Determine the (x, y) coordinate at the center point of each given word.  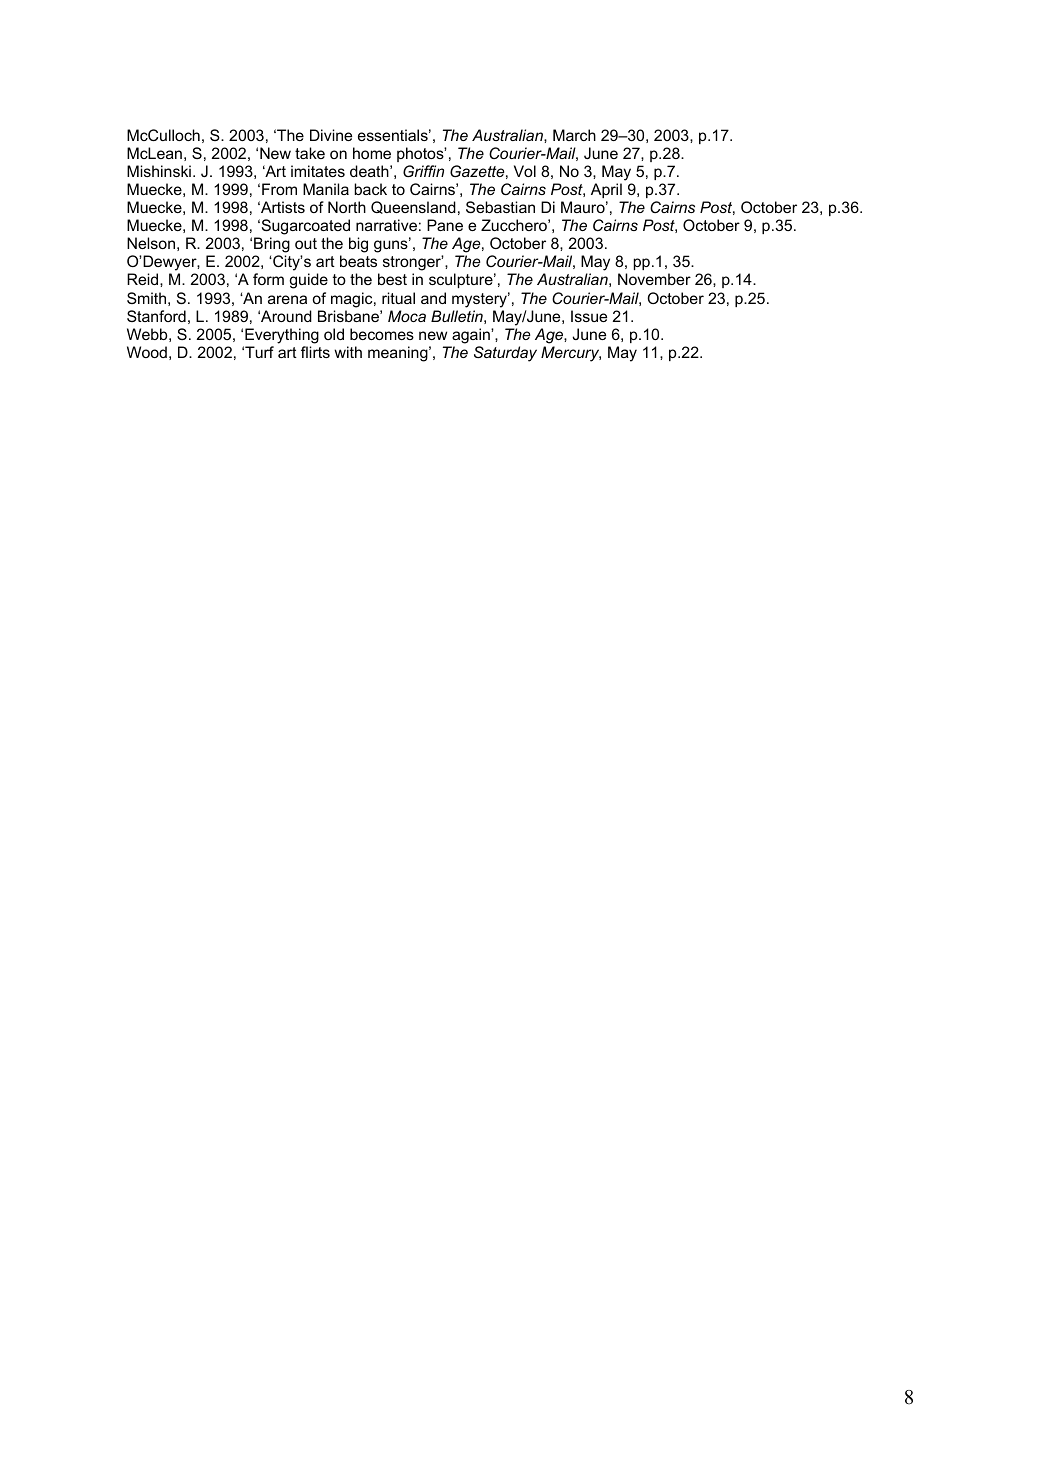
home (372, 153)
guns (392, 246)
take (310, 153)
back (370, 189)
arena (287, 299)
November (654, 279)
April (606, 190)
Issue (589, 316)
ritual (398, 298)
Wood (147, 352)
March (574, 135)
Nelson (151, 243)
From (279, 189)
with (348, 352)
